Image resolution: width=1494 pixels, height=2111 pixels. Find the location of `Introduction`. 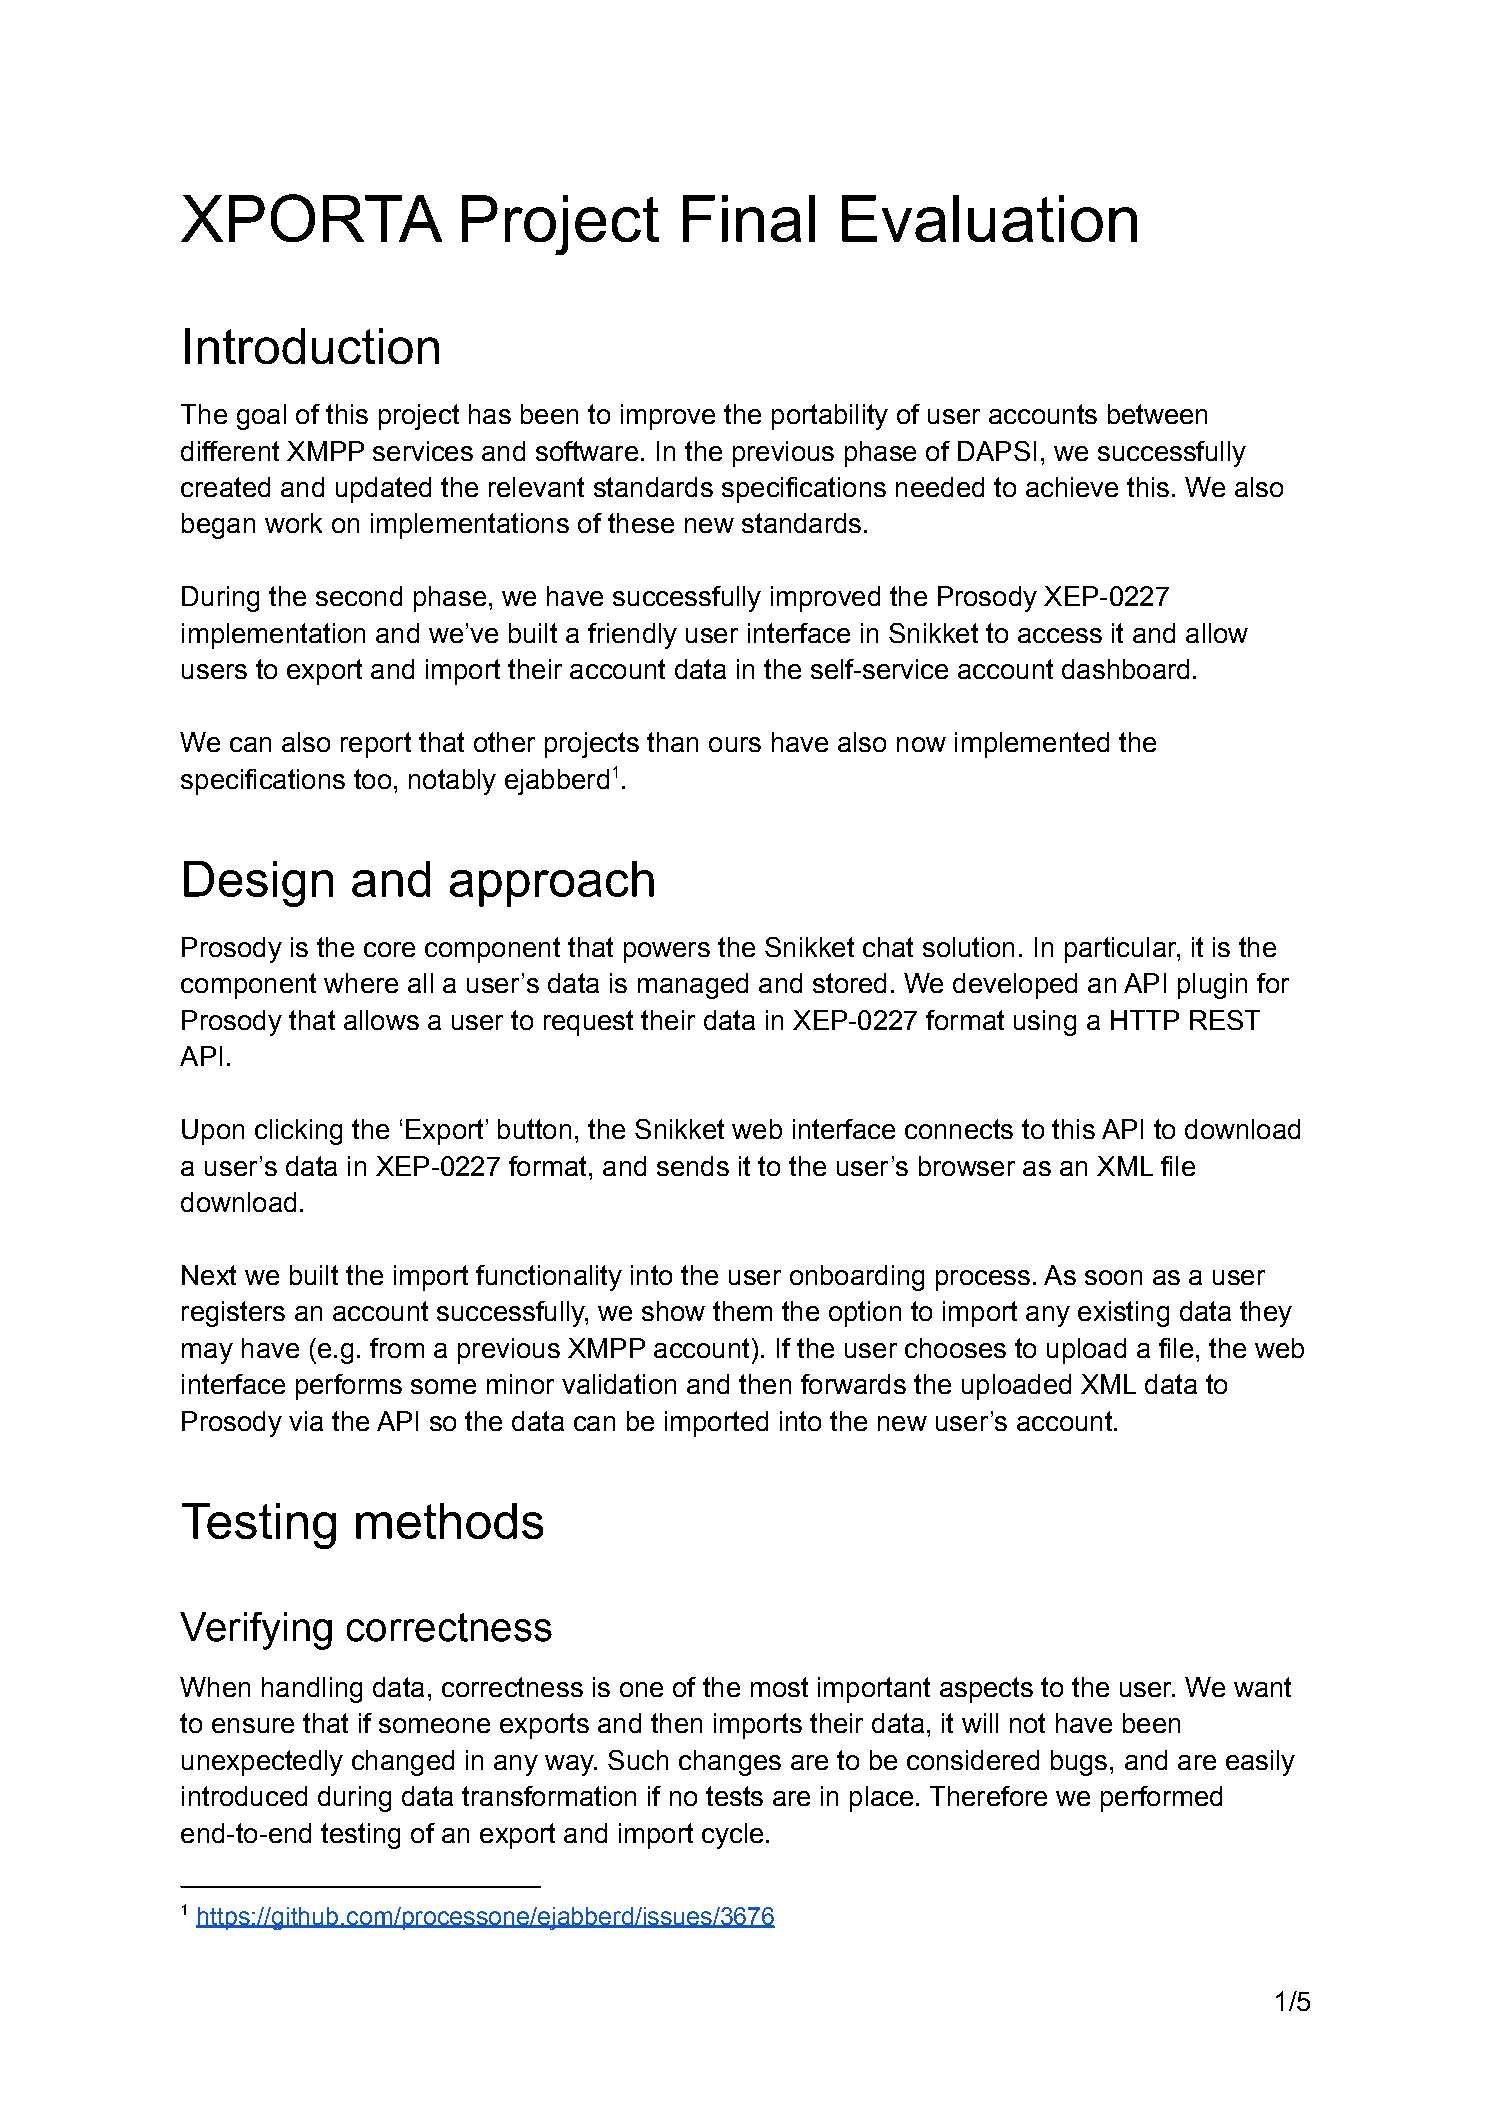

Introduction is located at coordinates (312, 346).
